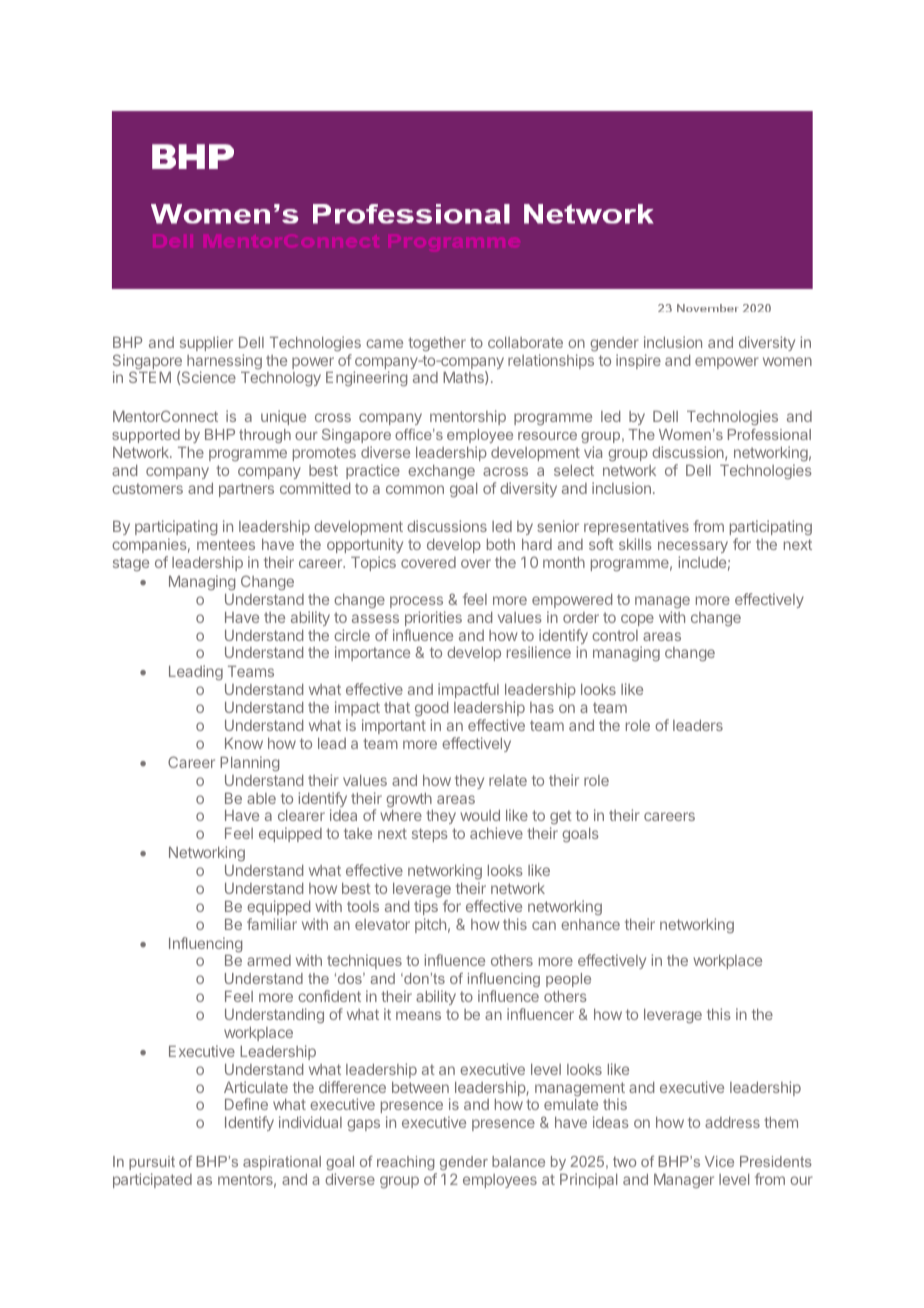  I want to click on stage, so click(131, 564).
